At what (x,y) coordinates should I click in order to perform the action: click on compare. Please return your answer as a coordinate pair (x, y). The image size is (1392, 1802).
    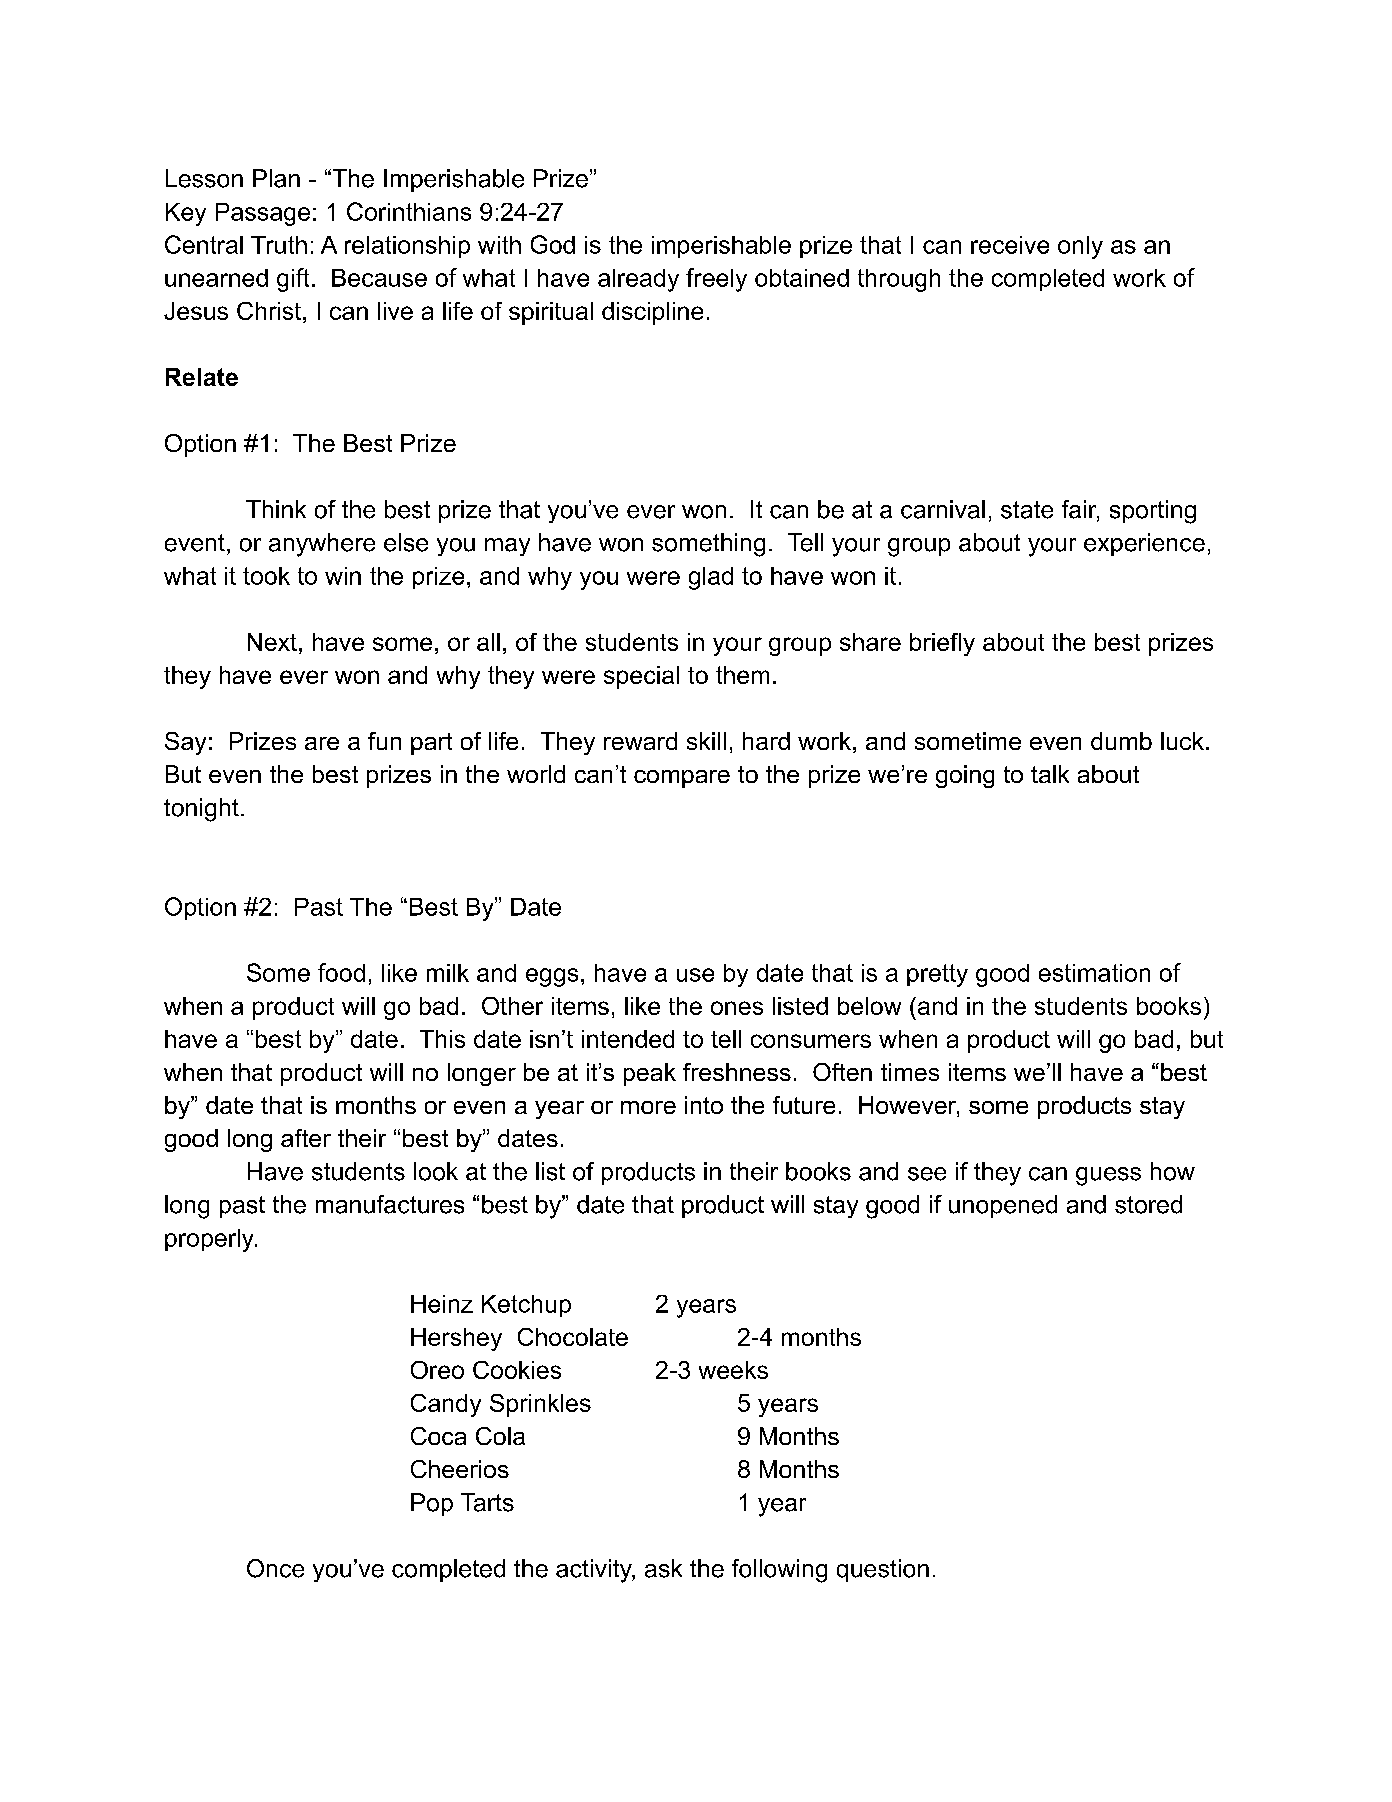
    Looking at the image, I should click on (682, 779).
